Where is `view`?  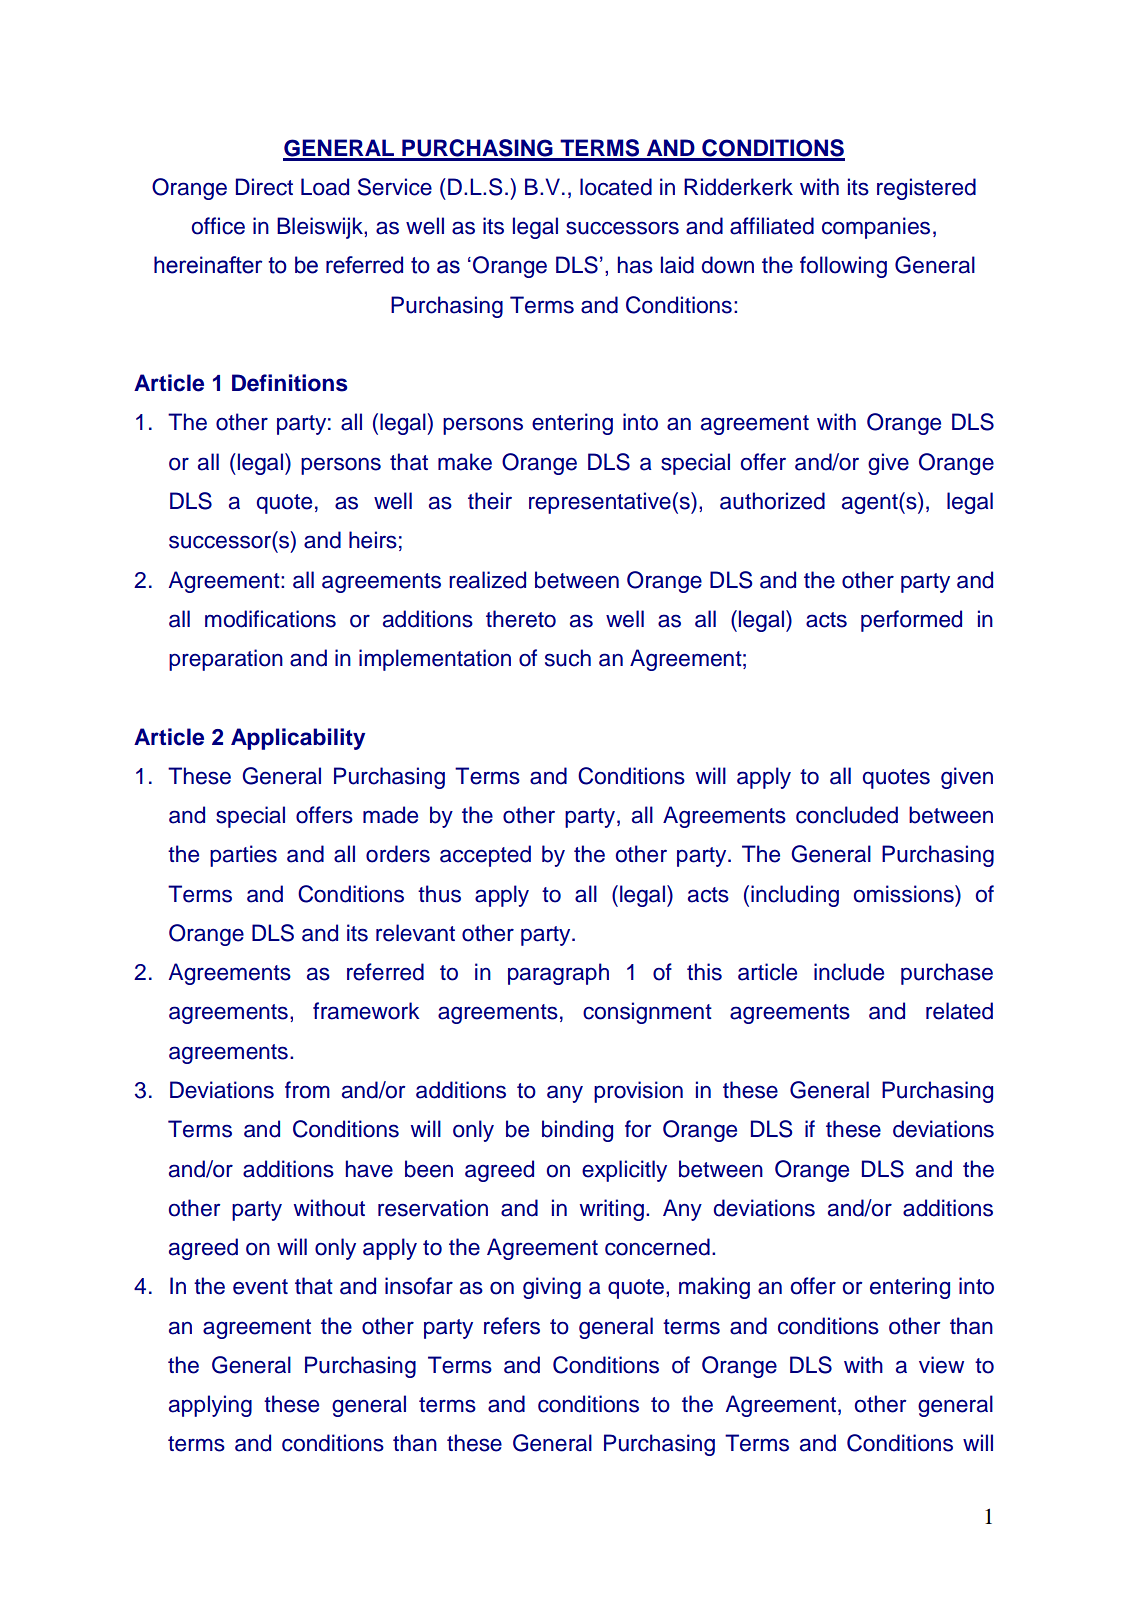 view is located at coordinates (941, 1365).
